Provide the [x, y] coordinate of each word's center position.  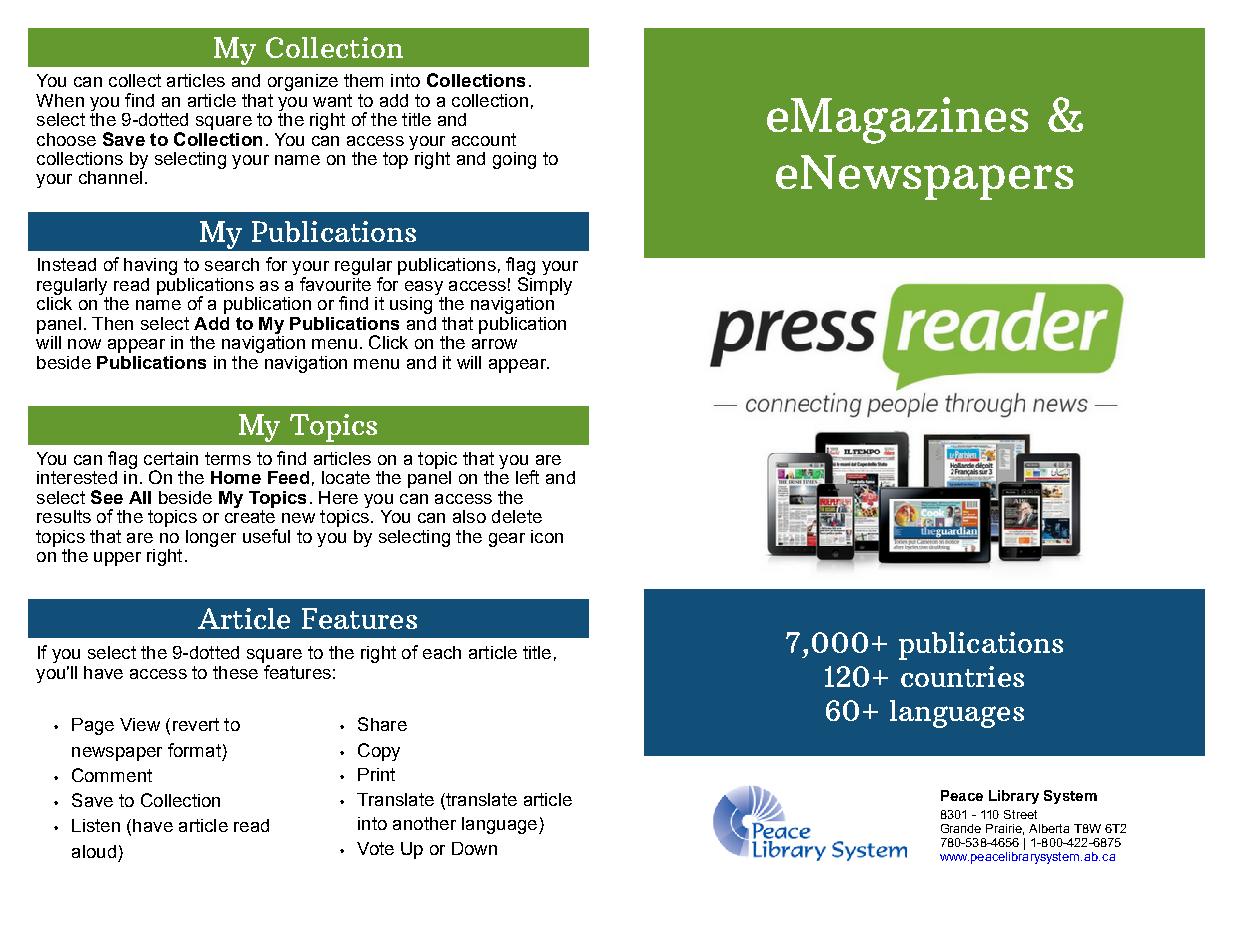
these [235, 672]
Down [474, 848]
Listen [96, 825]
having [150, 266]
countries [962, 676]
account [484, 139]
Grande [961, 828]
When [60, 100]
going [514, 160]
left [527, 477]
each [442, 652]
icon [547, 536]
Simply [545, 286]
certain [171, 458]
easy [424, 288]
